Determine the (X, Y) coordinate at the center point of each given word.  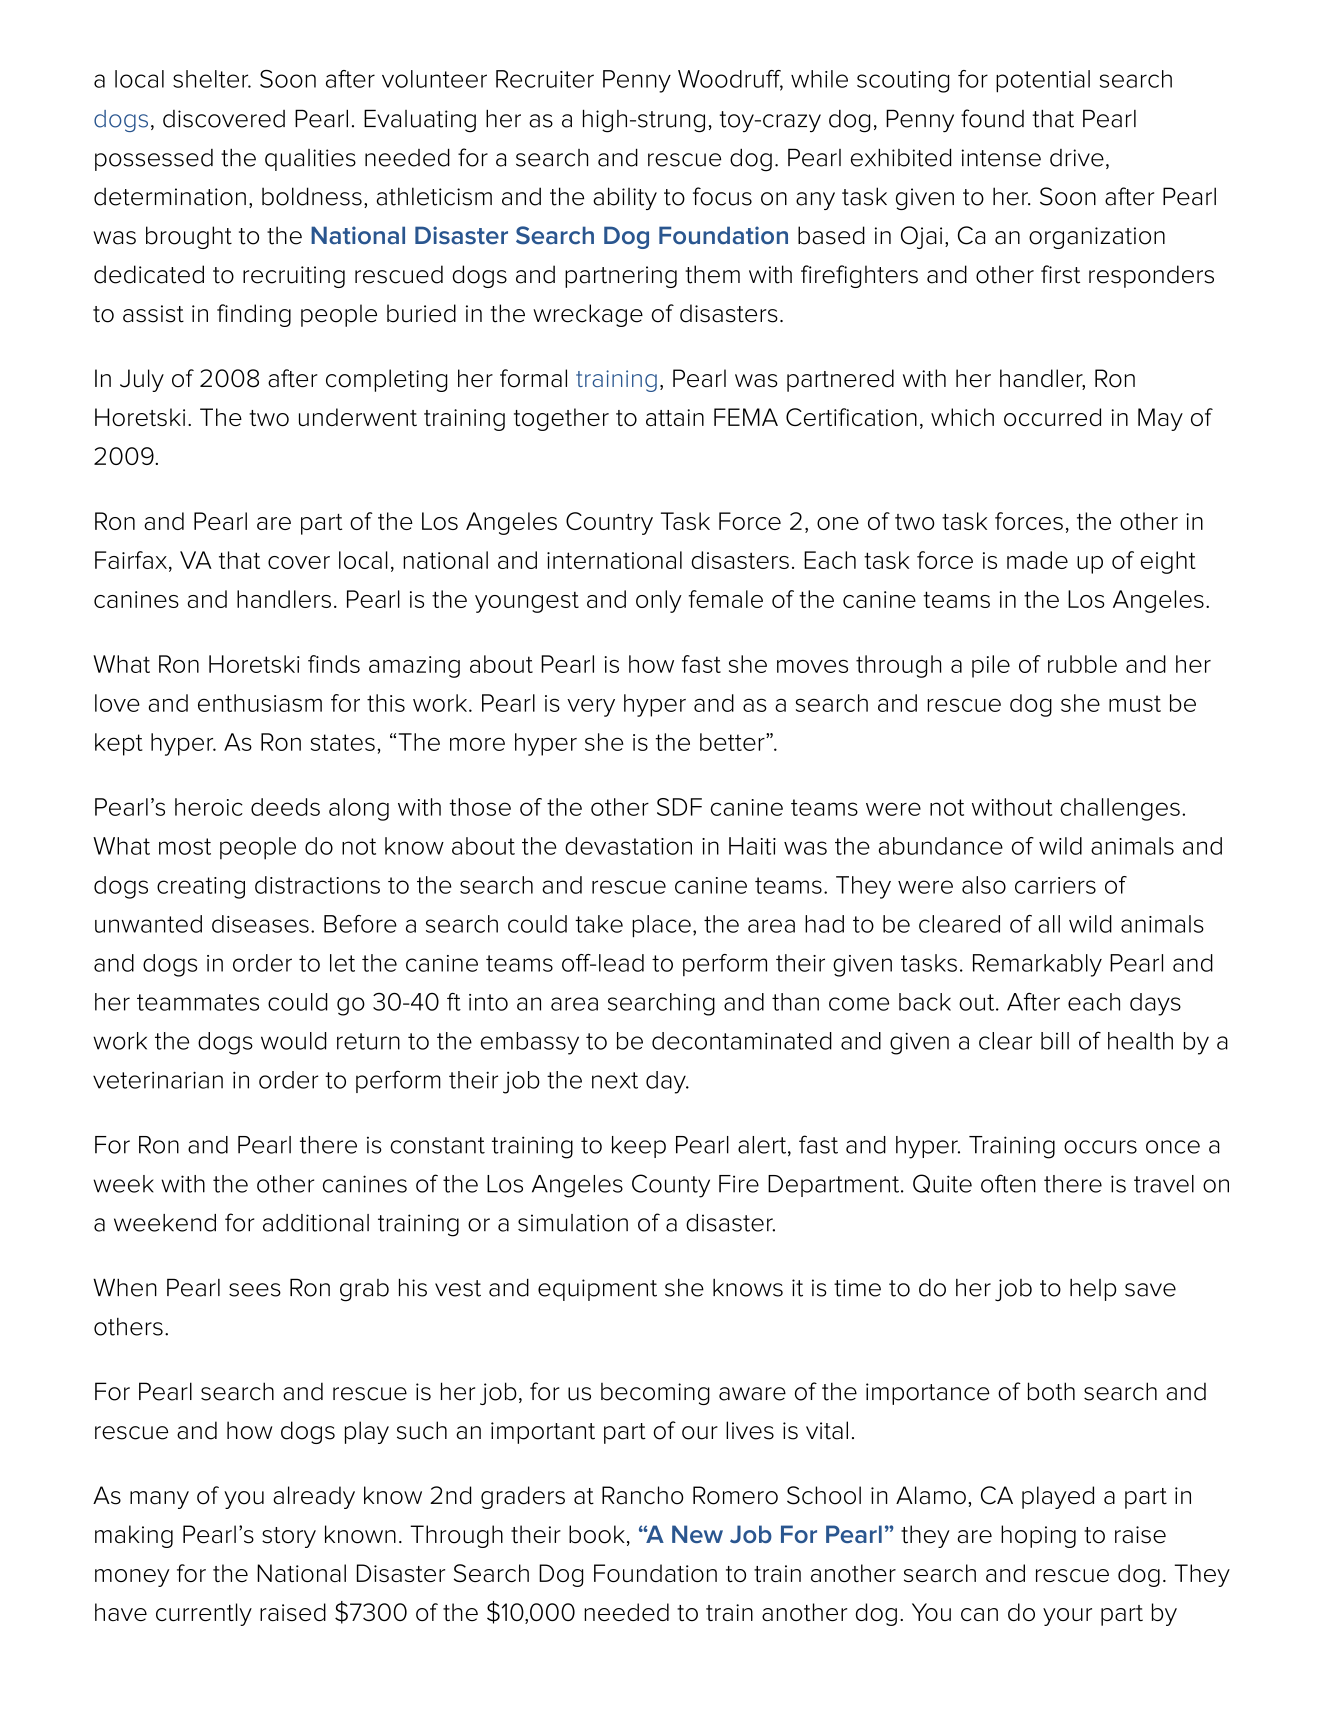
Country (609, 523)
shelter (212, 79)
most (185, 846)
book (597, 1534)
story (289, 1537)
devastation (628, 846)
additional (316, 1223)
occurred (1052, 417)
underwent (358, 417)
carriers (1055, 885)
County (671, 1186)
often (1008, 1183)
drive (1077, 158)
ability (625, 198)
